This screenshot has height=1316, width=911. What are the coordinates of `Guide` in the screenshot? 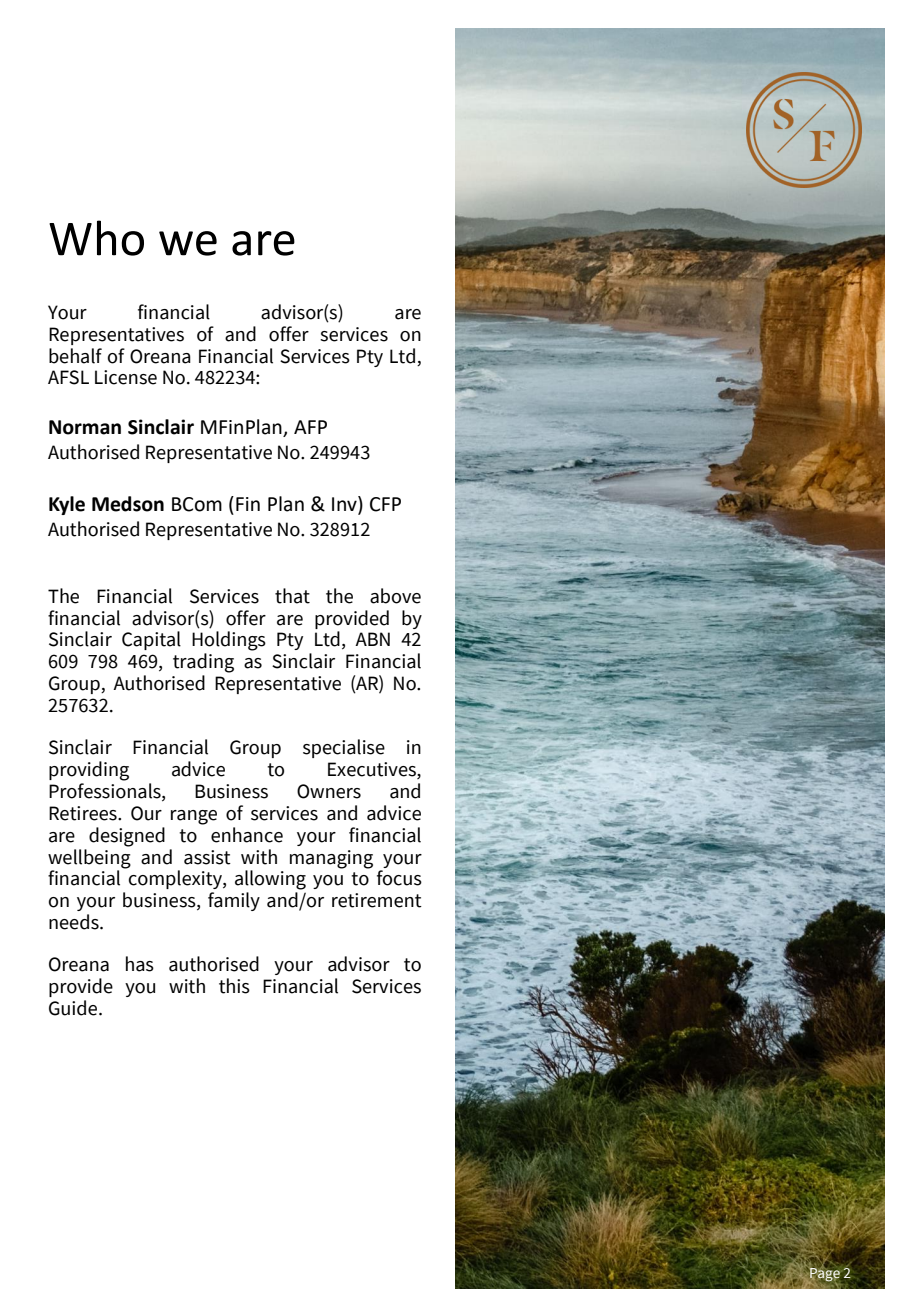 It's located at (74, 1008).
